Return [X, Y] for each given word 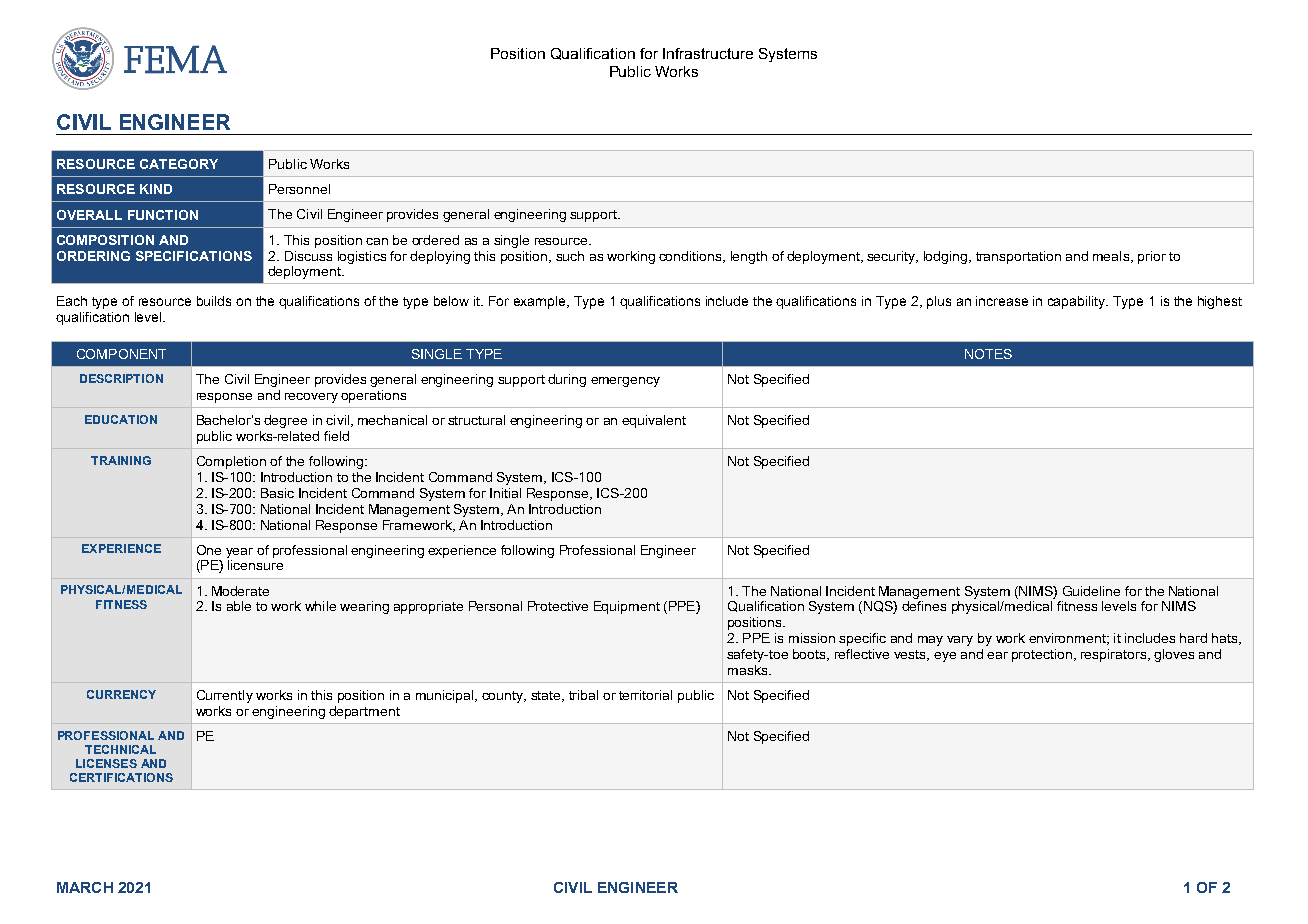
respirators [1113, 655]
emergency [625, 382]
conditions [691, 257]
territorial [645, 695]
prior [1152, 257]
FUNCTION [163, 215]
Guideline [1091, 591]
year [239, 553]
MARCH [85, 887]
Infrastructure [708, 53]
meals [1112, 257]
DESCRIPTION [121, 378]
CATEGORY [179, 164]
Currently [225, 696]
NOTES [988, 354]
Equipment [627, 607]
